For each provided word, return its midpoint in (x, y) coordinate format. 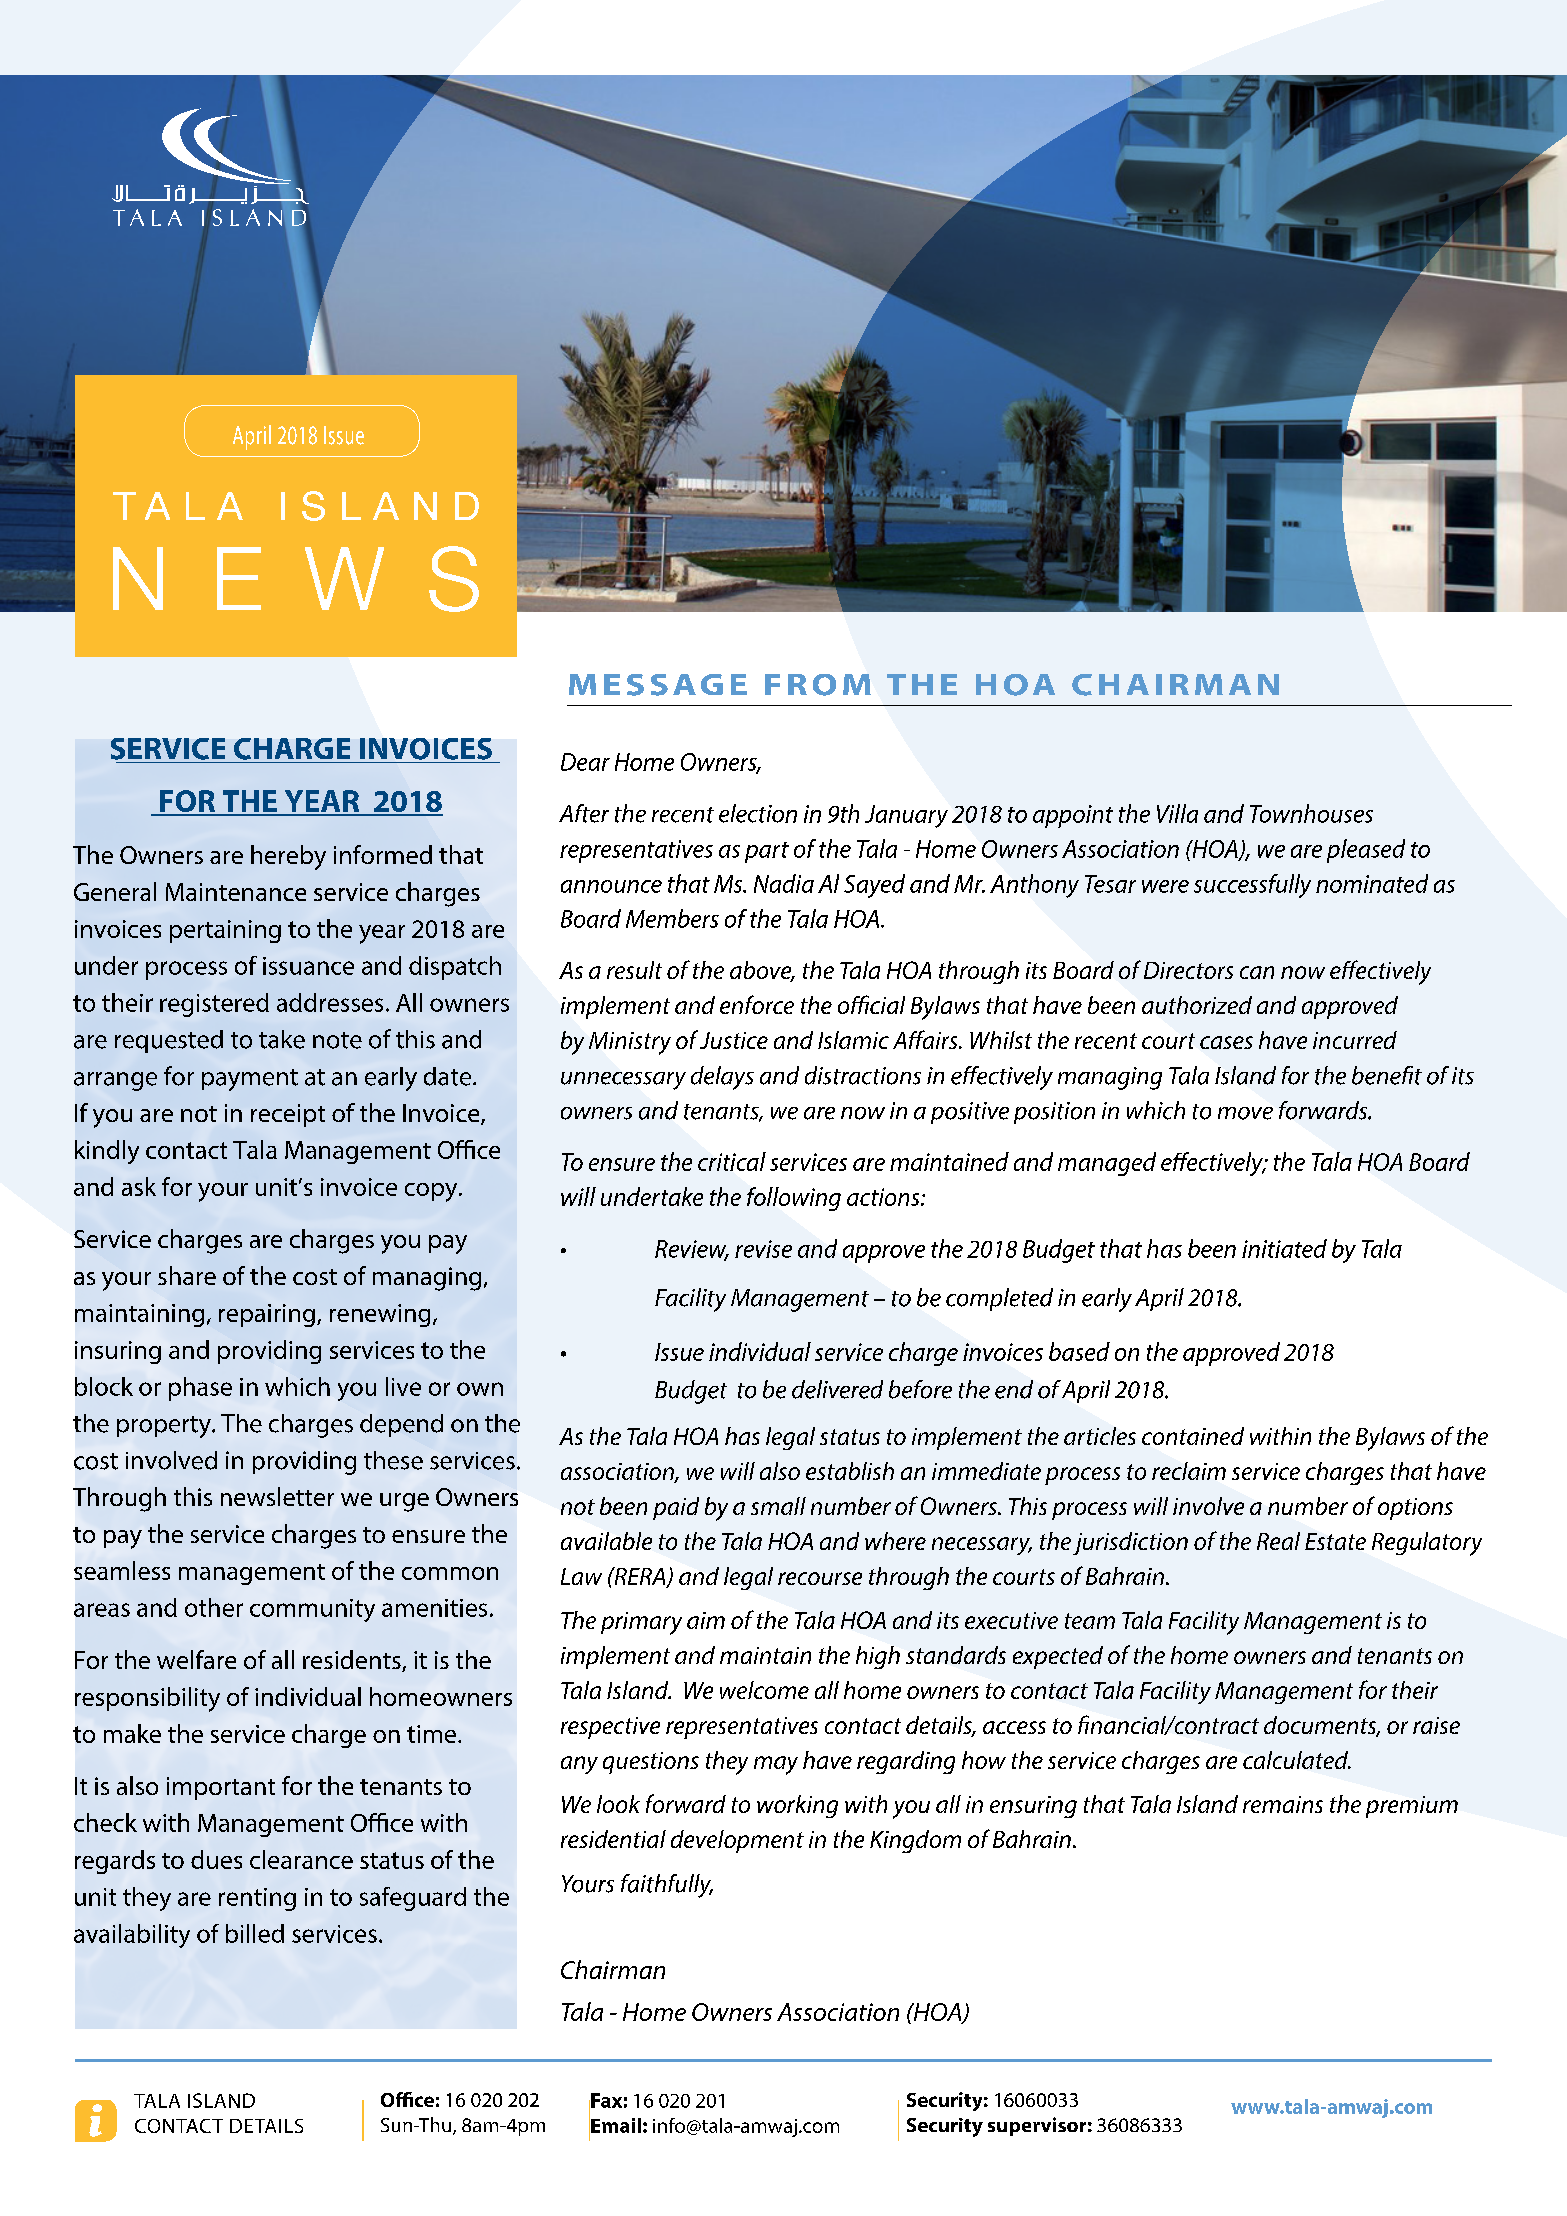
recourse (820, 1578)
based (1079, 1351)
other (214, 1607)
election (758, 813)
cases (1226, 1042)
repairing (267, 1315)
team (1090, 1621)
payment (250, 1080)
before (920, 1389)
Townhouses (1311, 813)
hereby (288, 857)
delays (722, 1078)
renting (257, 1899)
